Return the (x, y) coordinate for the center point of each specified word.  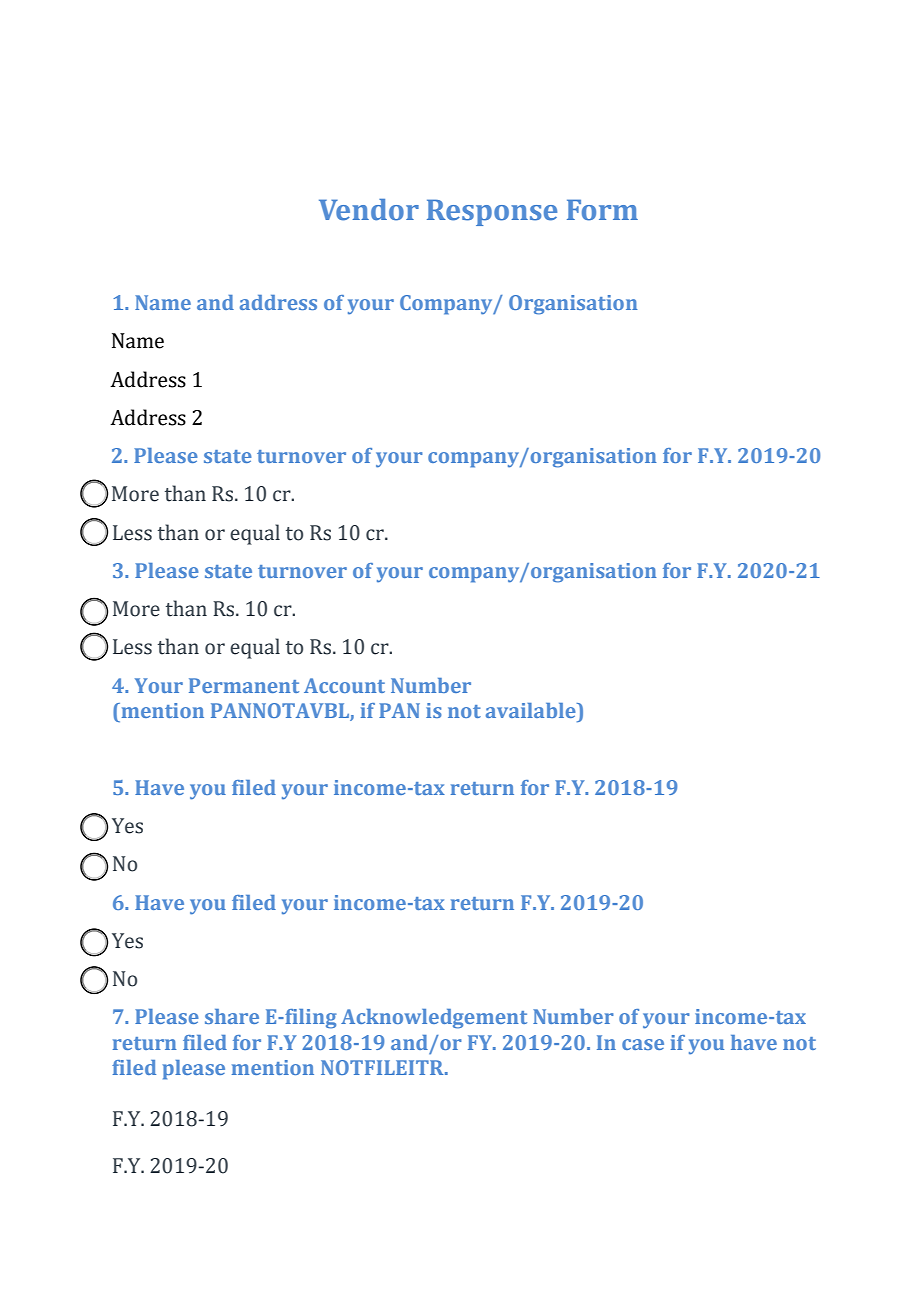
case (643, 1044)
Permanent (244, 685)
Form (602, 210)
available (532, 710)
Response (492, 212)
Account (344, 685)
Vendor (369, 210)
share (232, 1016)
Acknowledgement (434, 1019)
